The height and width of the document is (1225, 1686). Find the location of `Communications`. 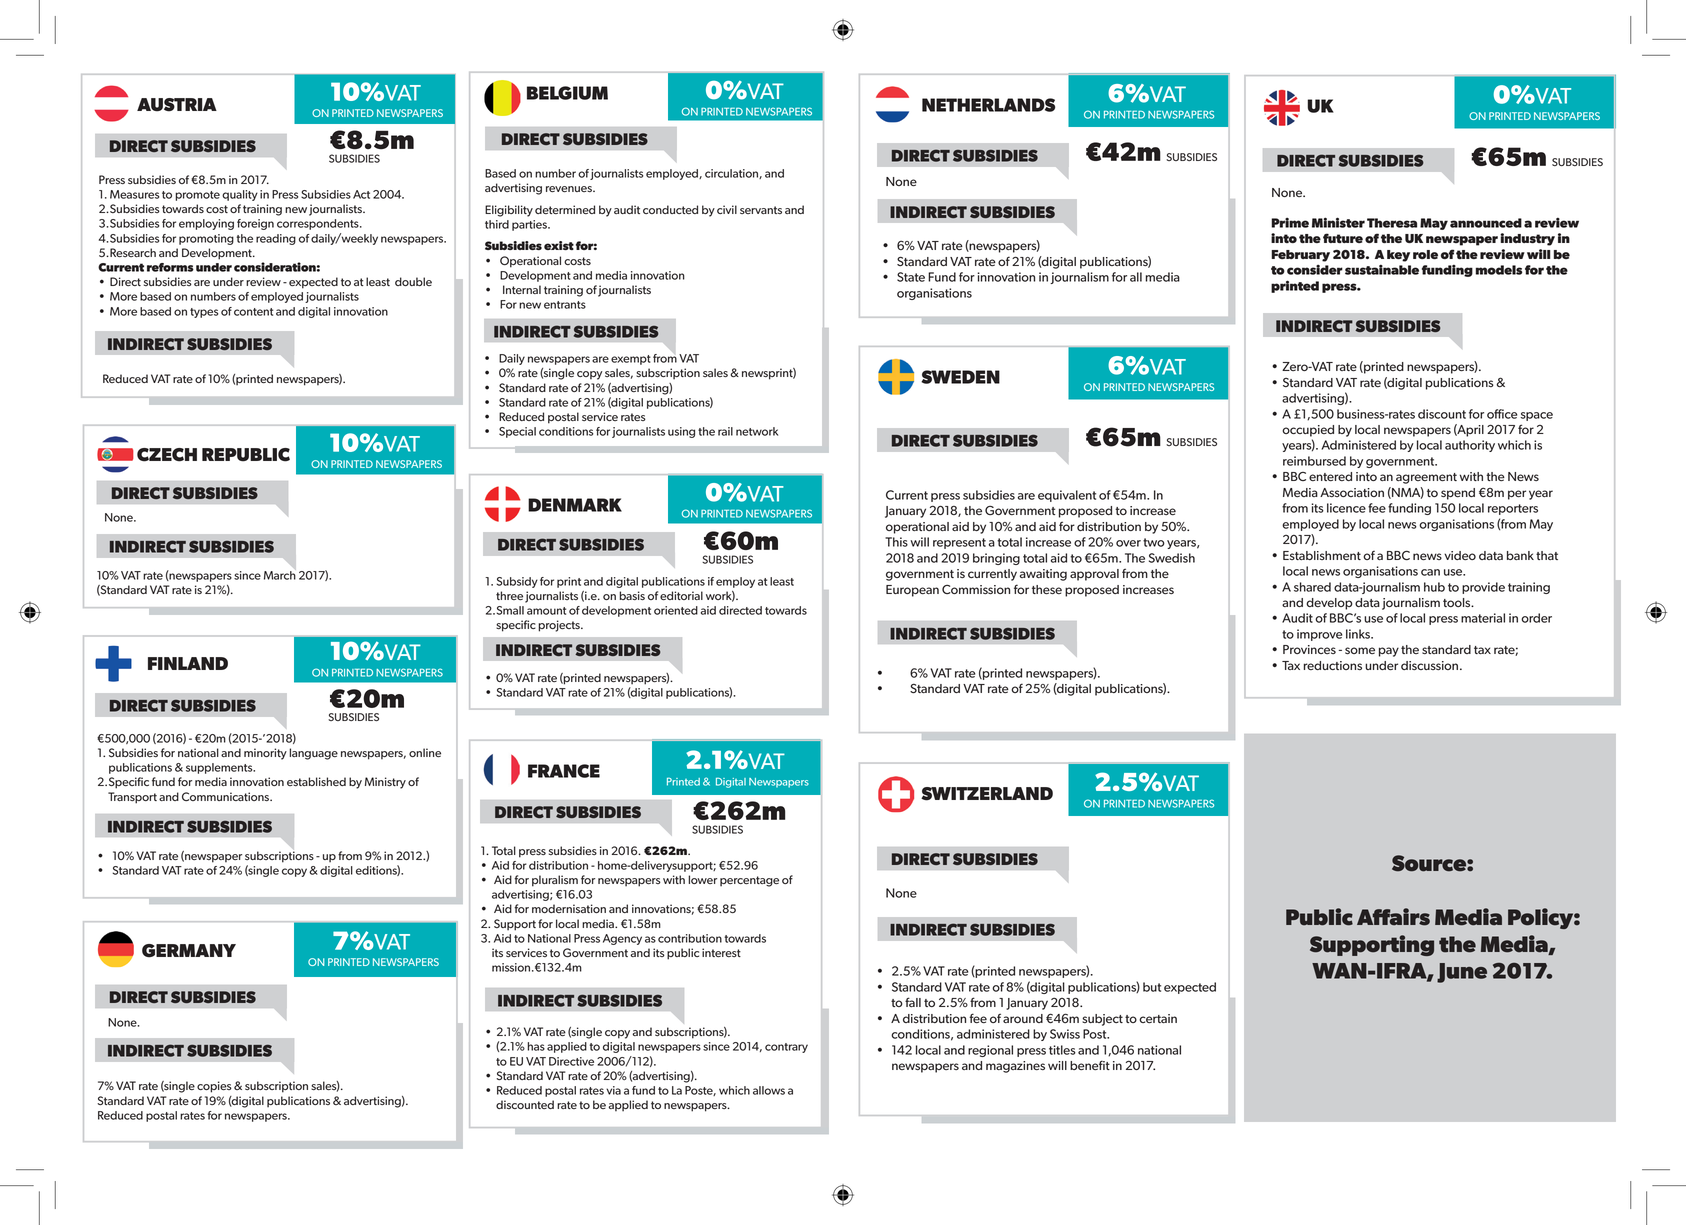

Communications is located at coordinates (226, 796).
